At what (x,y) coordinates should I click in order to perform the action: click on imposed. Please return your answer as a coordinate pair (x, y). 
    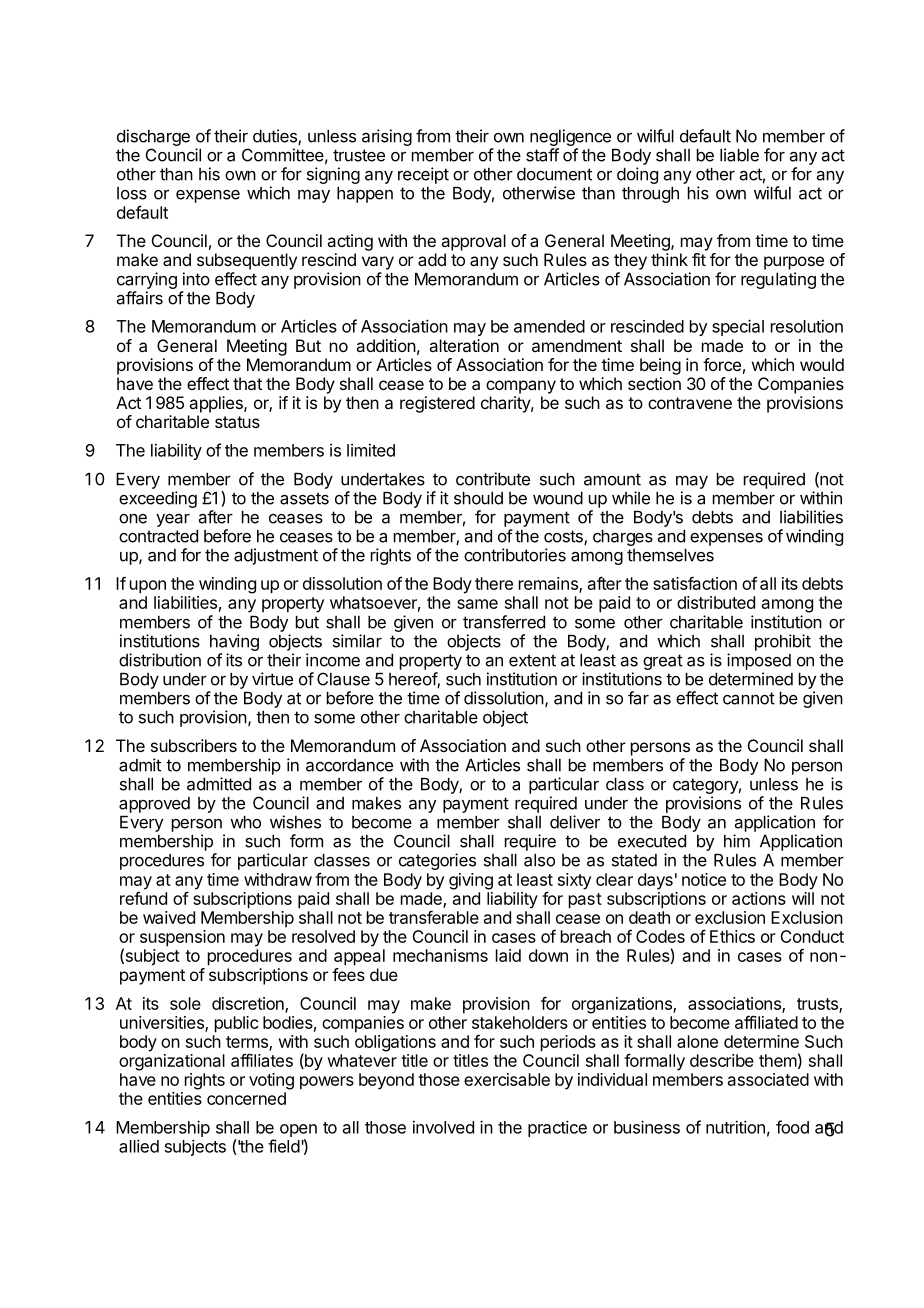
    Looking at the image, I should click on (759, 661).
